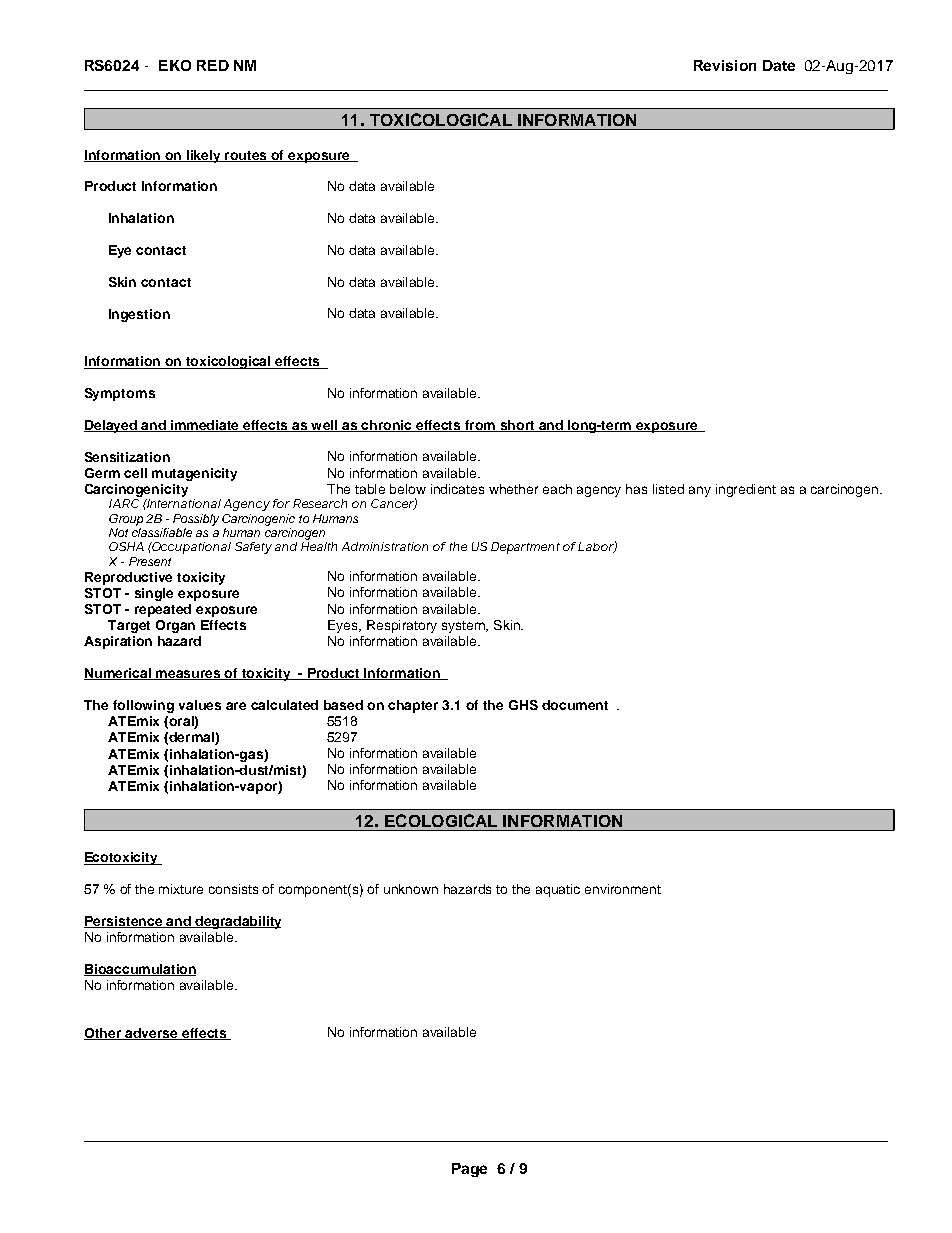  What do you see at coordinates (479, 426) in the screenshot?
I see `from` at bounding box center [479, 426].
